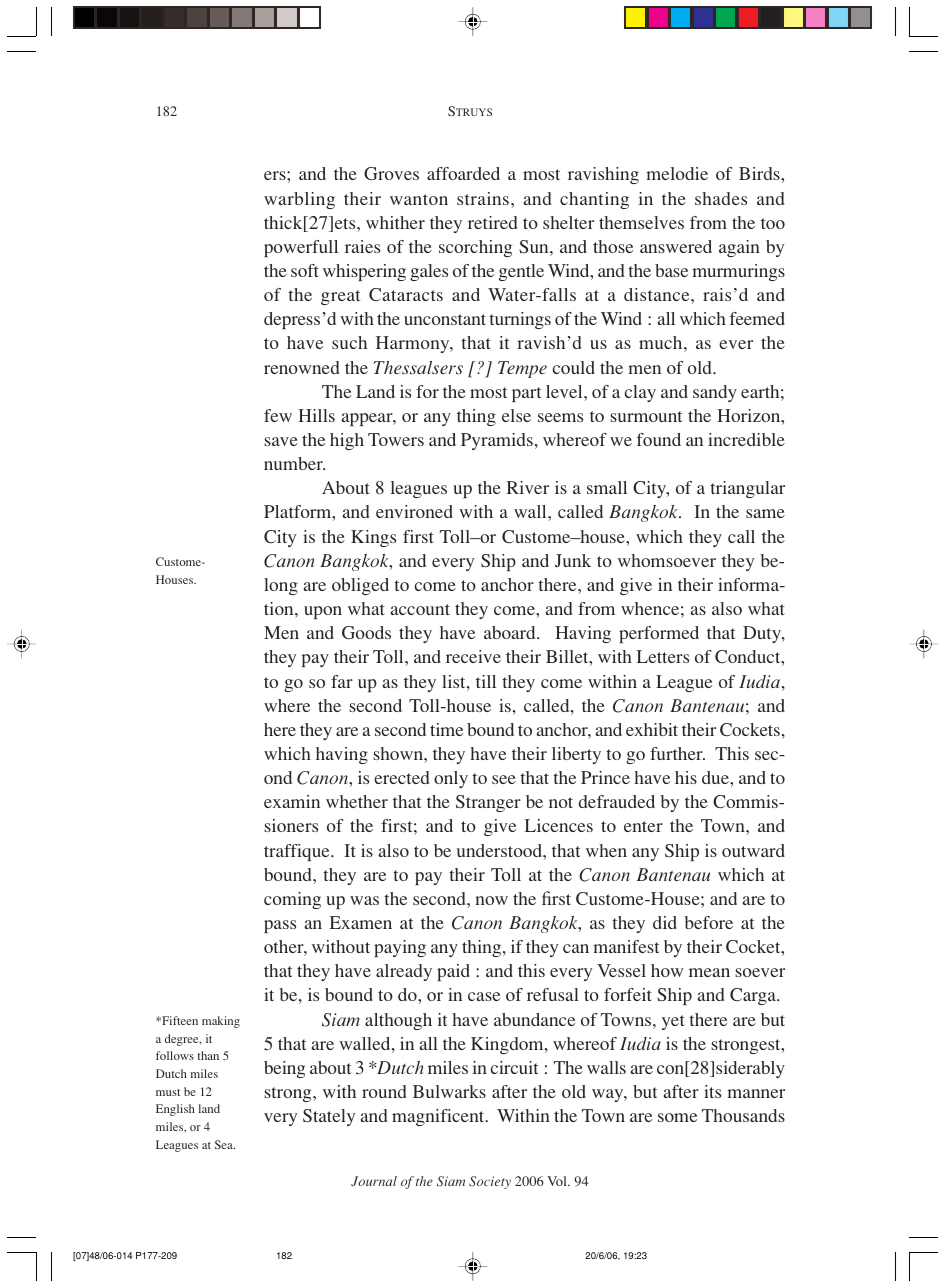 The width and height of the screenshot is (945, 1288). What do you see at coordinates (528, 487) in the screenshot?
I see `River` at bounding box center [528, 487].
